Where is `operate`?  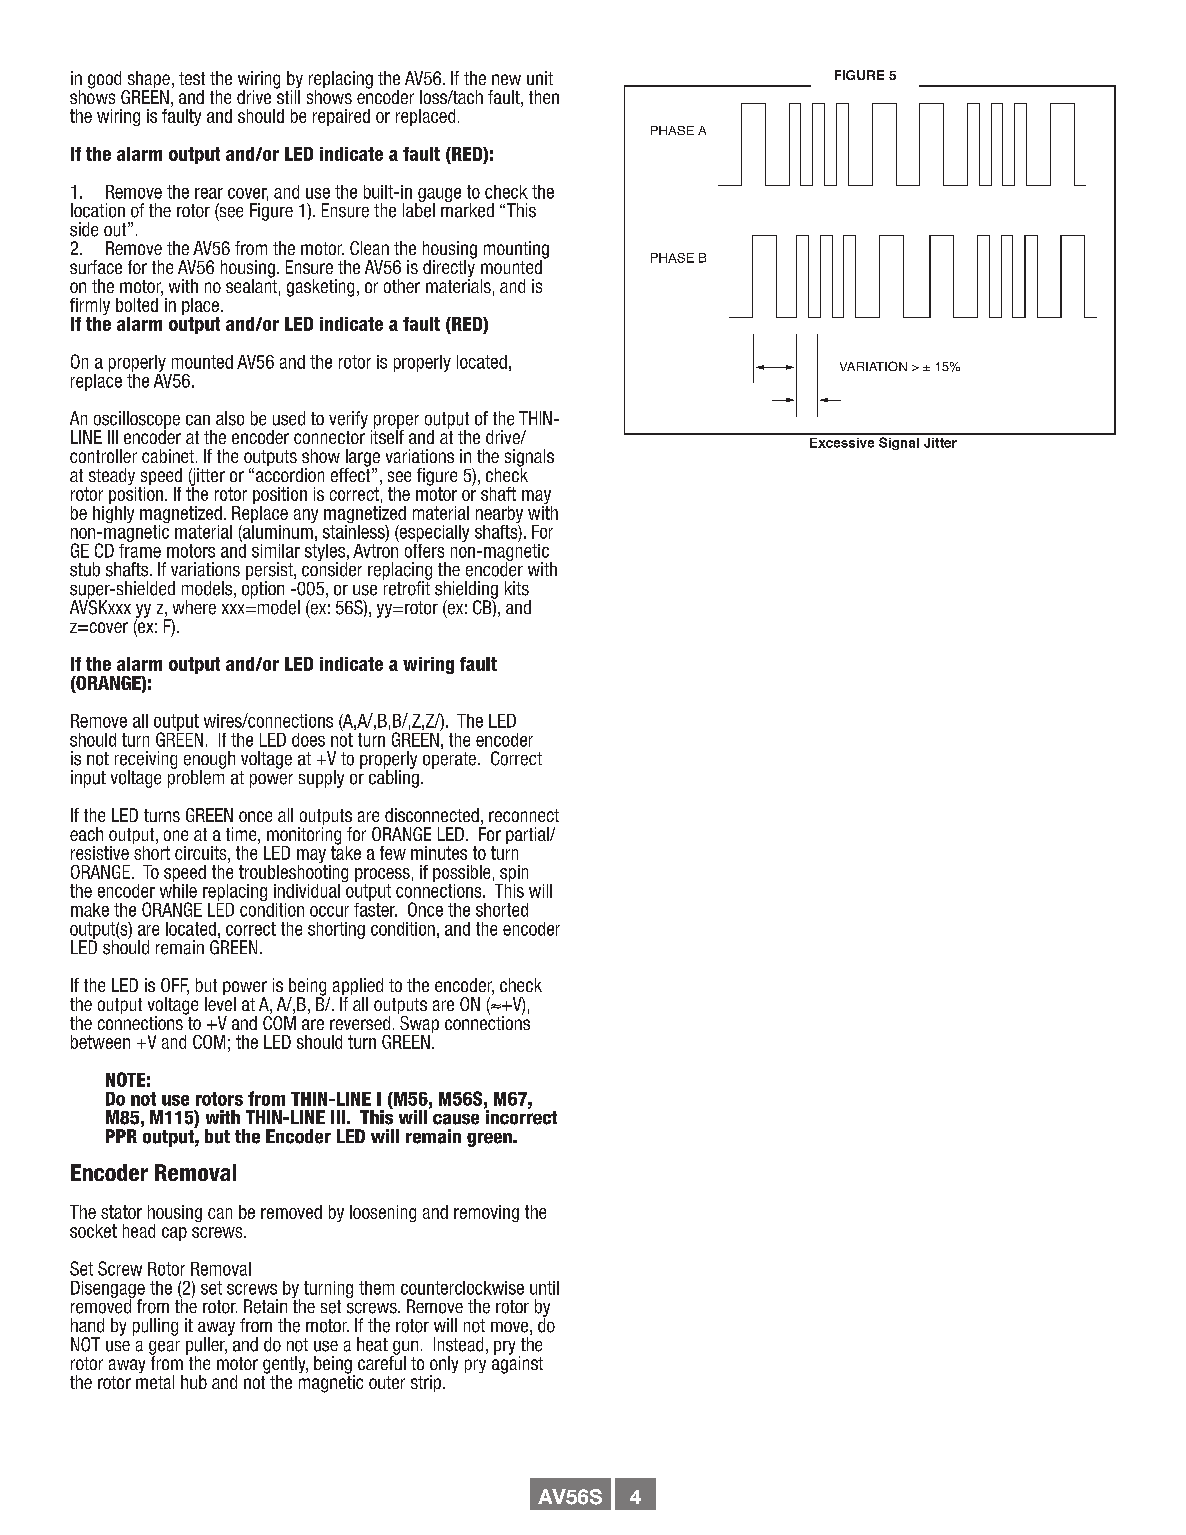
operate is located at coordinates (449, 760).
